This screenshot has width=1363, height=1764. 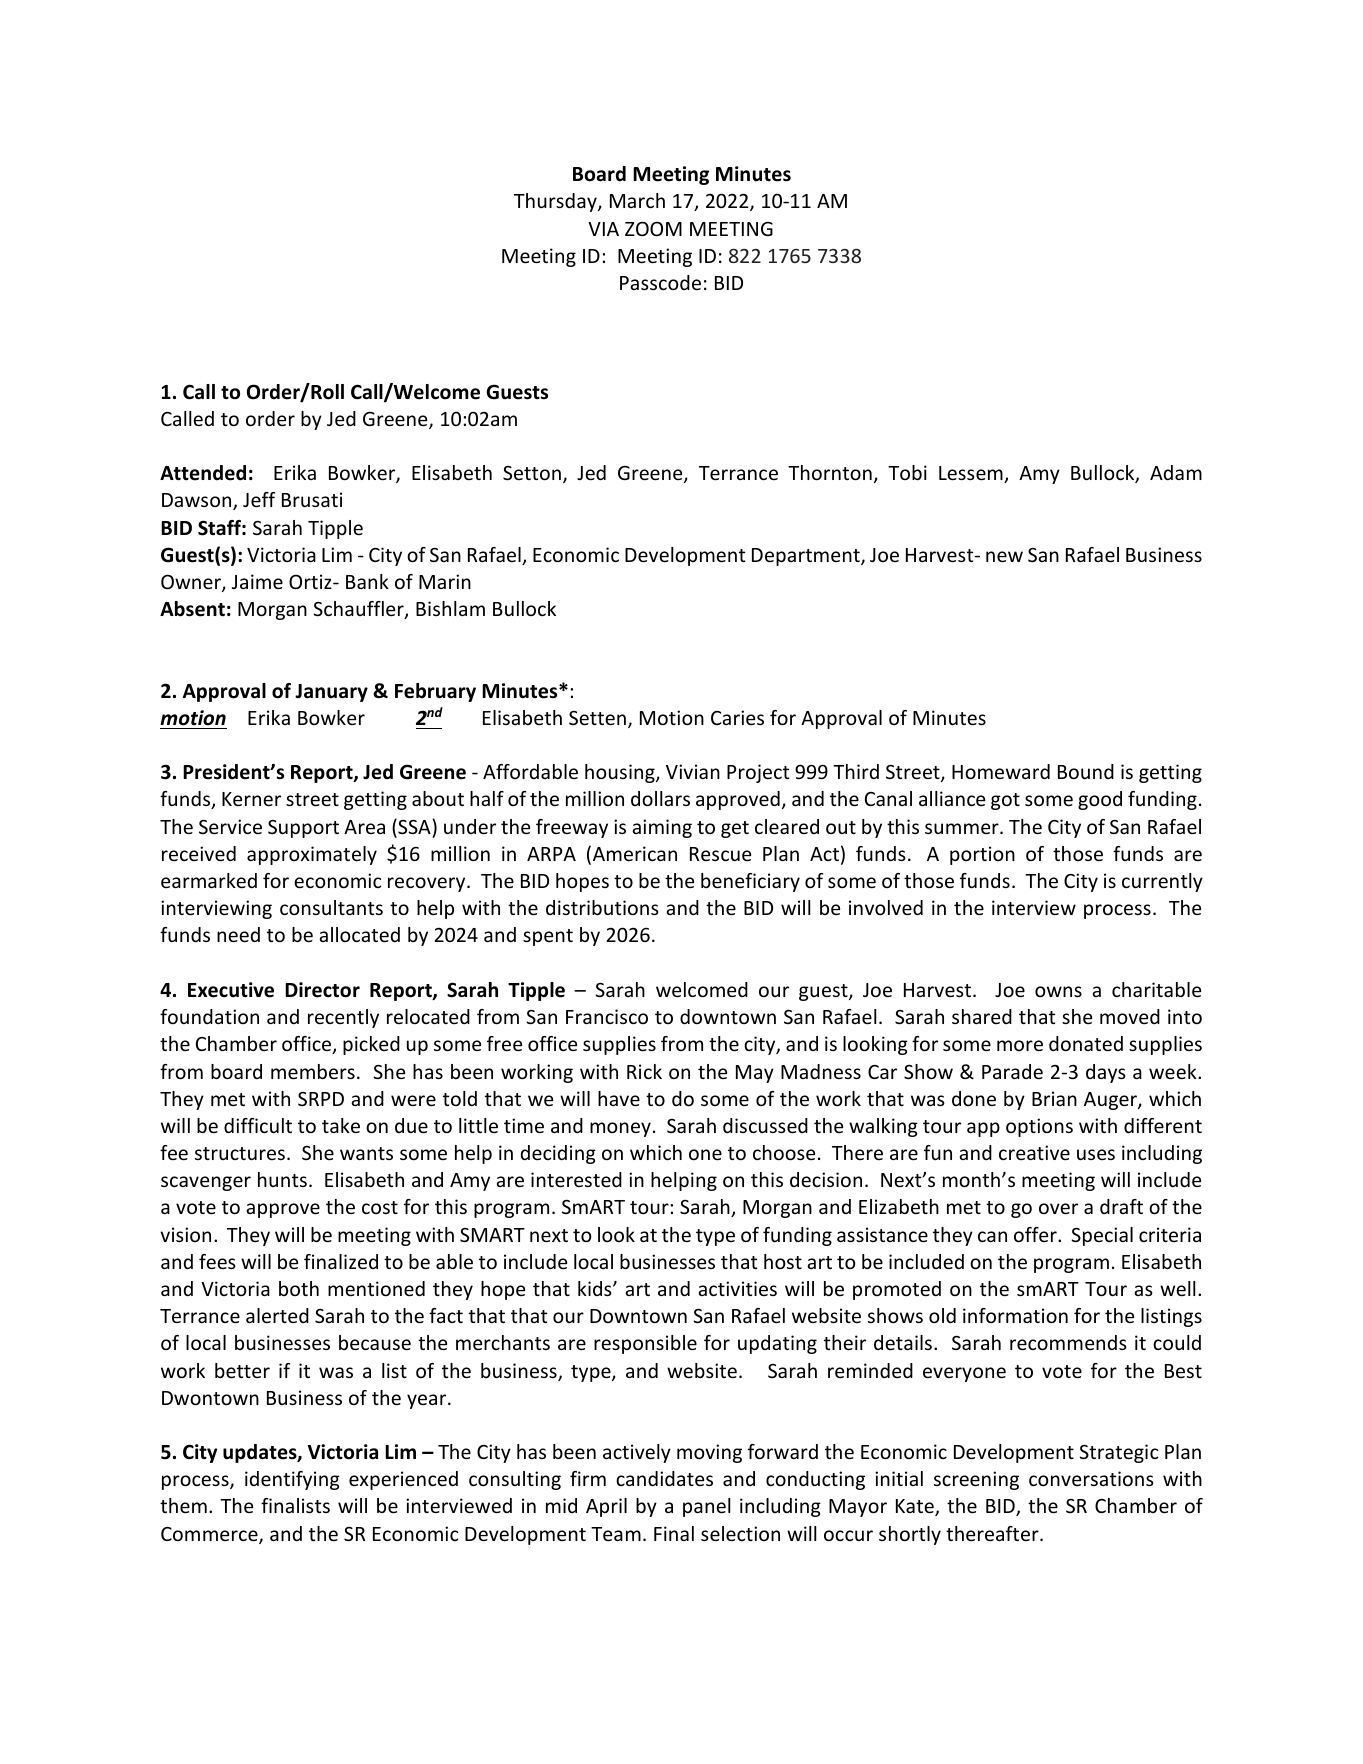 I want to click on members, so click(x=313, y=1071).
